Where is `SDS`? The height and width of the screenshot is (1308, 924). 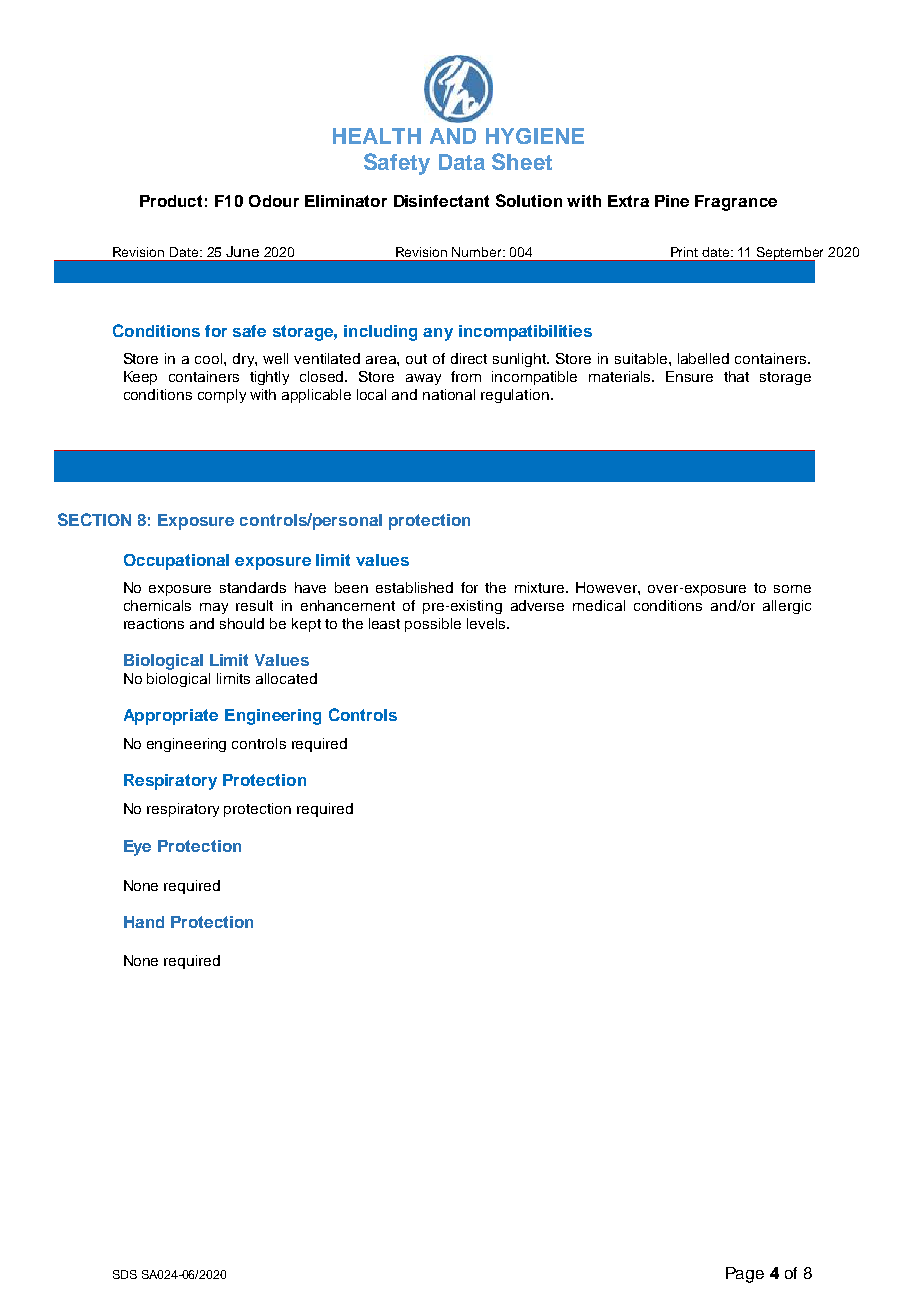
SDS is located at coordinates (125, 1274).
